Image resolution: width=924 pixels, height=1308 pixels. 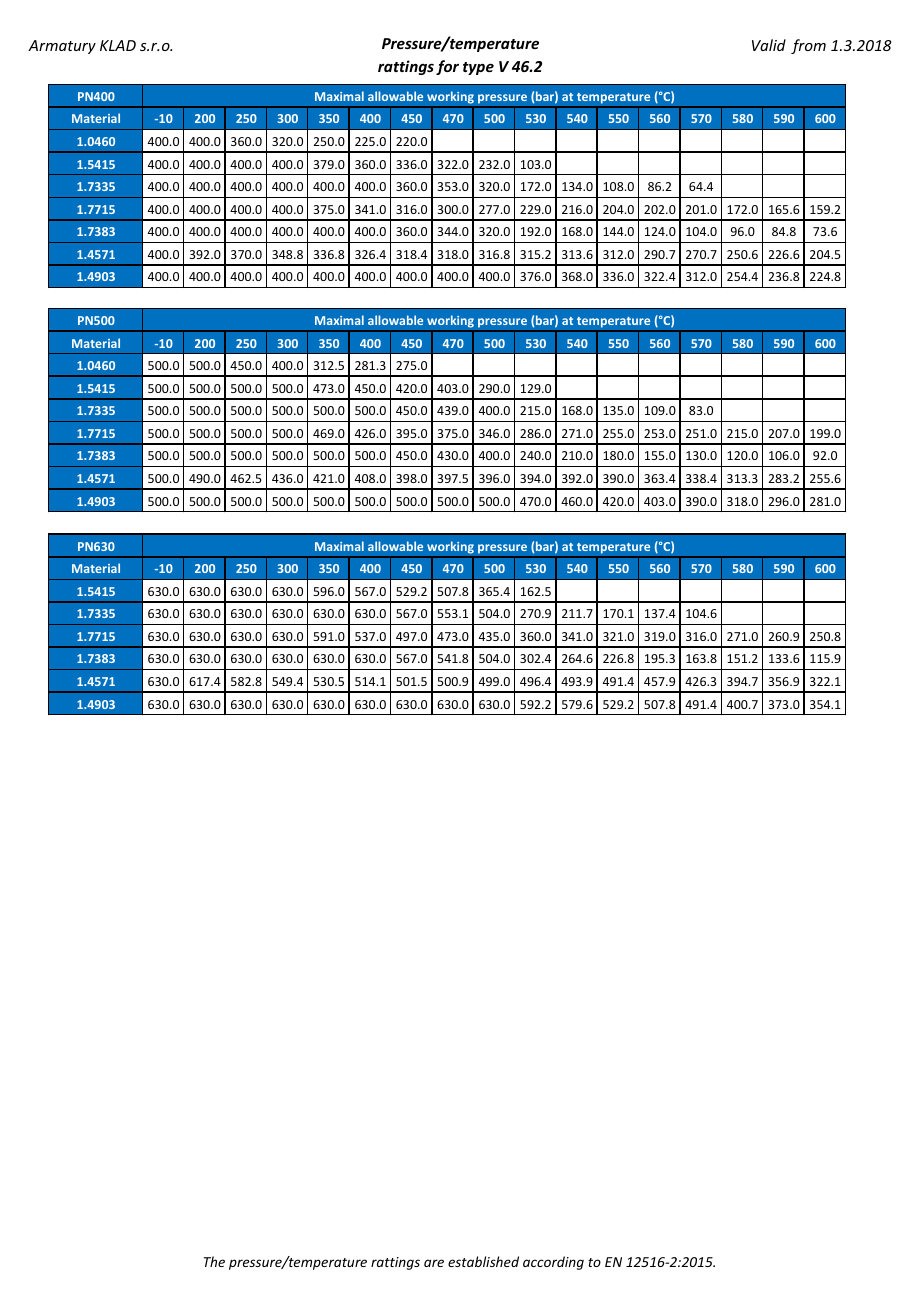 What do you see at coordinates (214, 1261) in the document?
I see `The` at bounding box center [214, 1261].
